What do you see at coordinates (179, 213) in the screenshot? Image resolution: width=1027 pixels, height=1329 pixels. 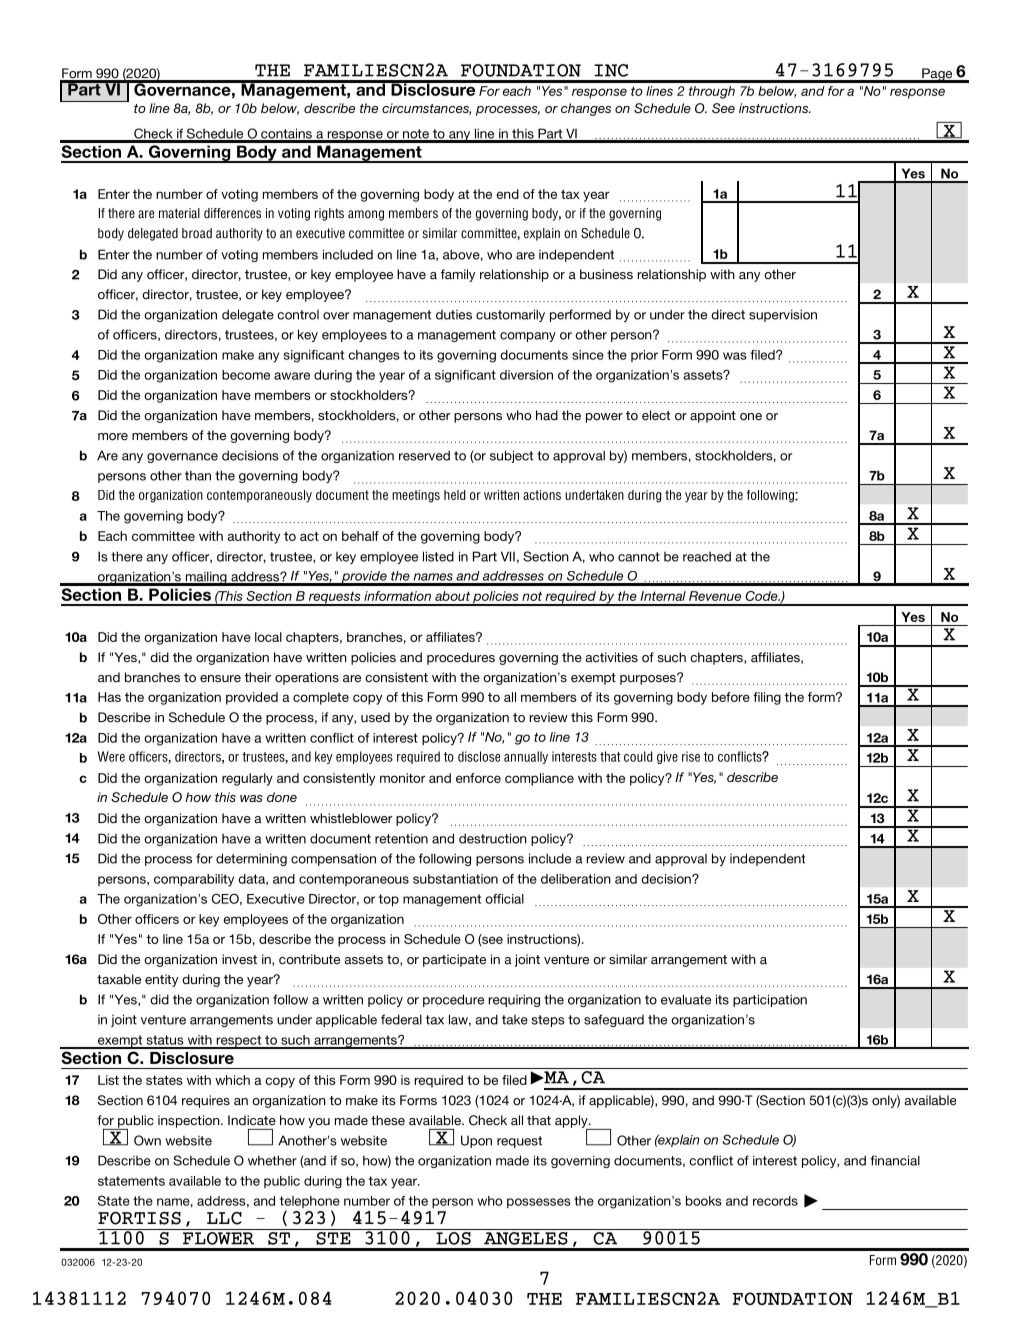 I see `material` at bounding box center [179, 213].
